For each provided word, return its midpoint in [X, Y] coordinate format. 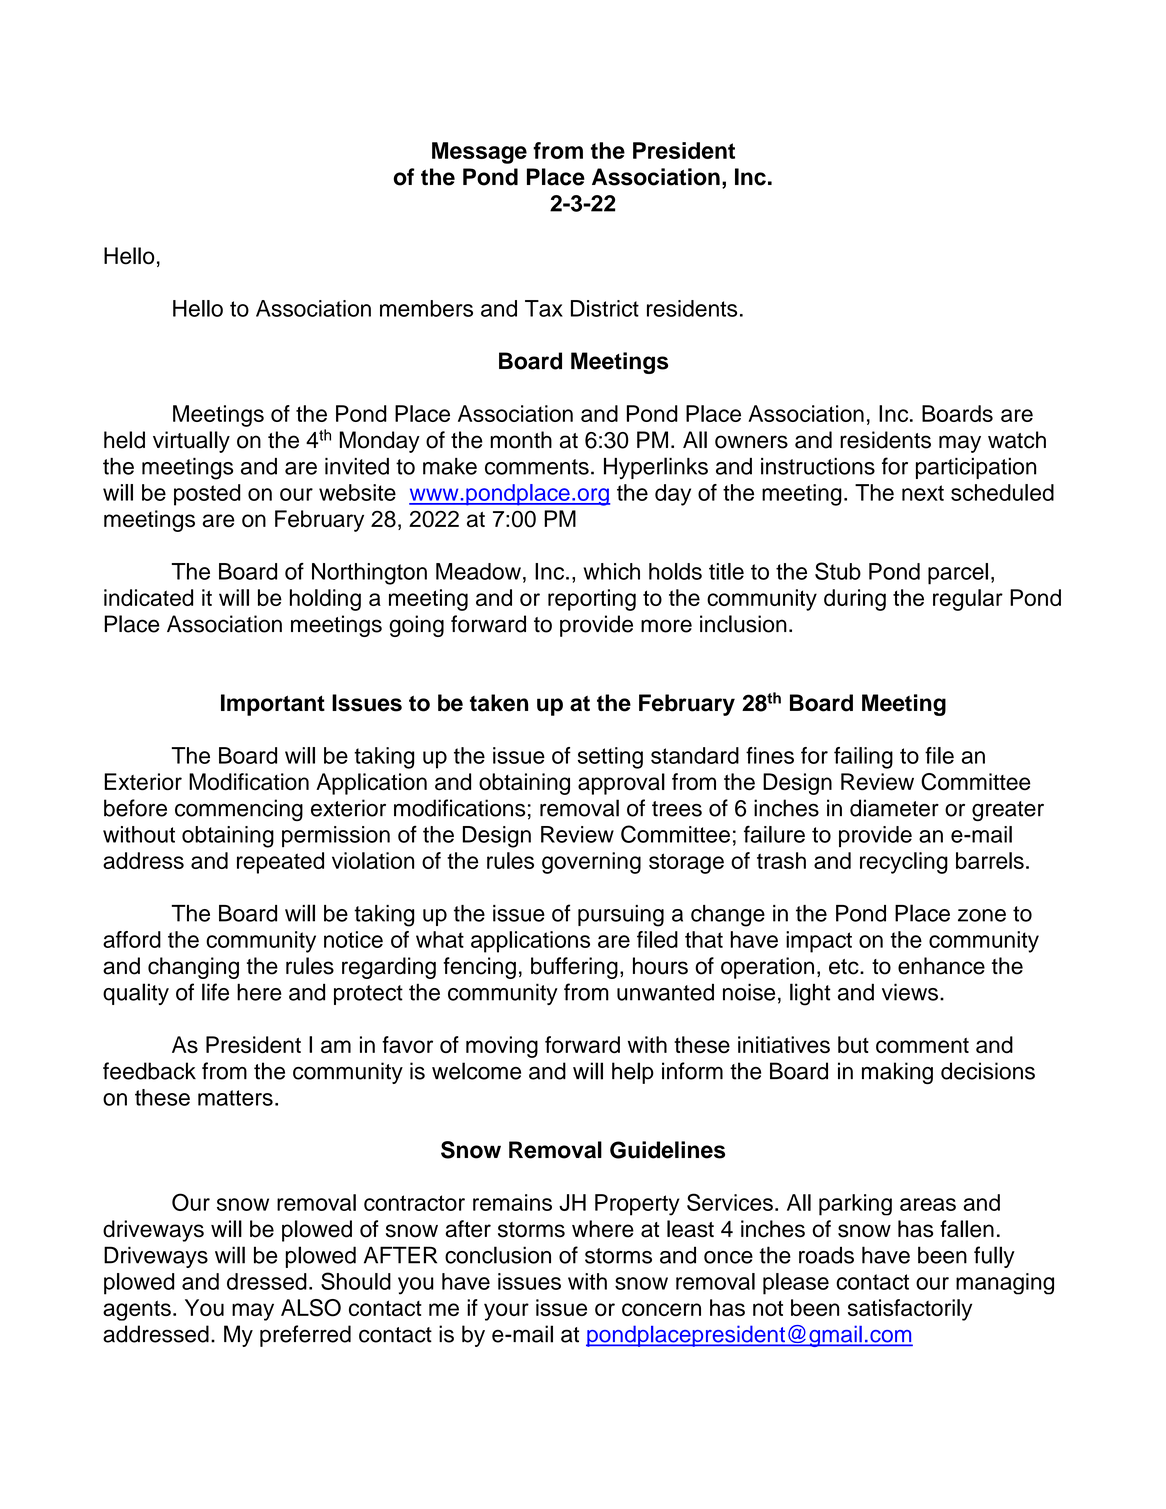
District [605, 308]
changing [193, 968]
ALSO [311, 1308]
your [506, 1312]
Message [479, 153]
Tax [544, 308]
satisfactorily [910, 1310]
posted [207, 495]
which [611, 571]
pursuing [621, 916]
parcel [958, 574]
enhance [941, 966]
